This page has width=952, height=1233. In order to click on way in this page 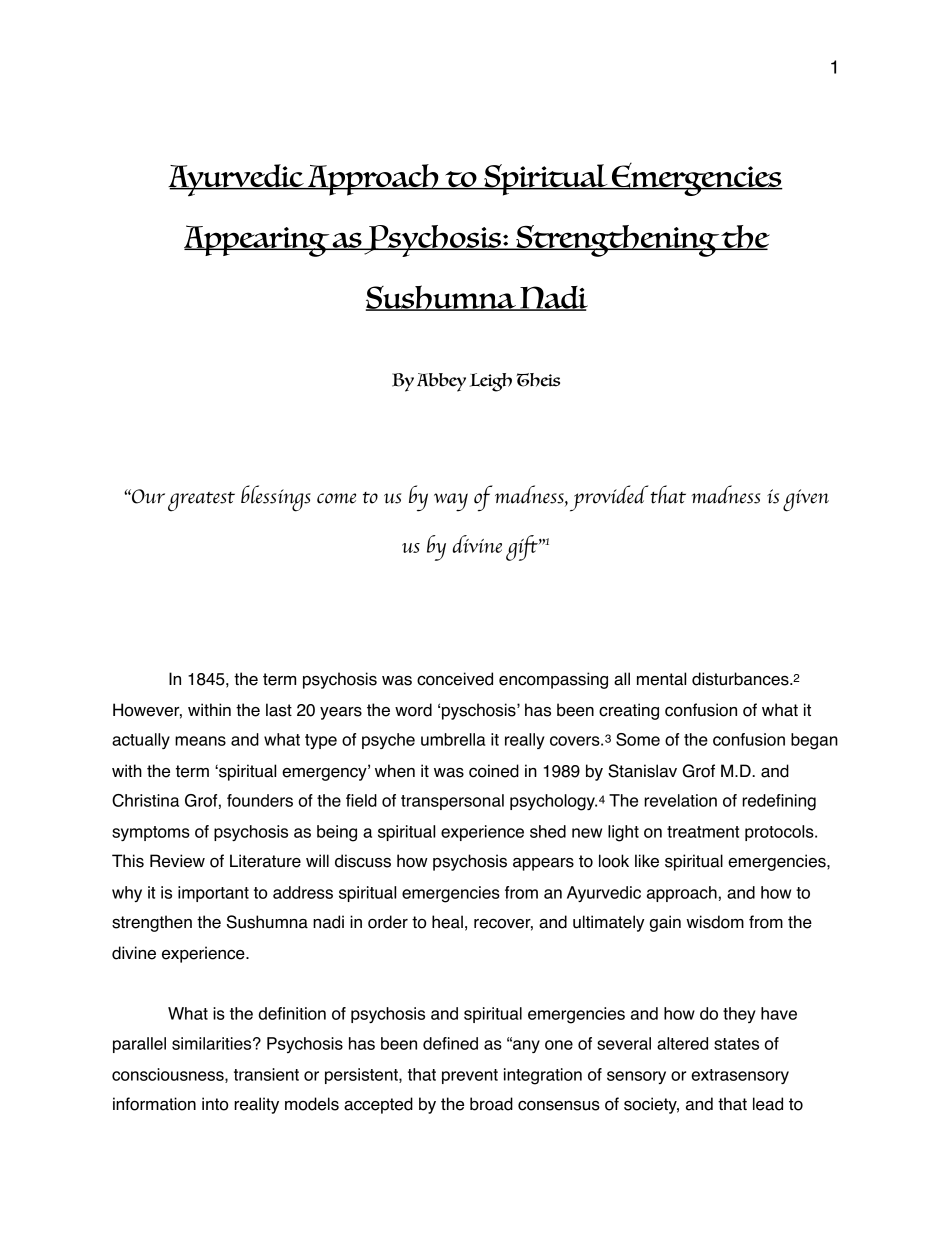, I will do `click(451, 502)`.
